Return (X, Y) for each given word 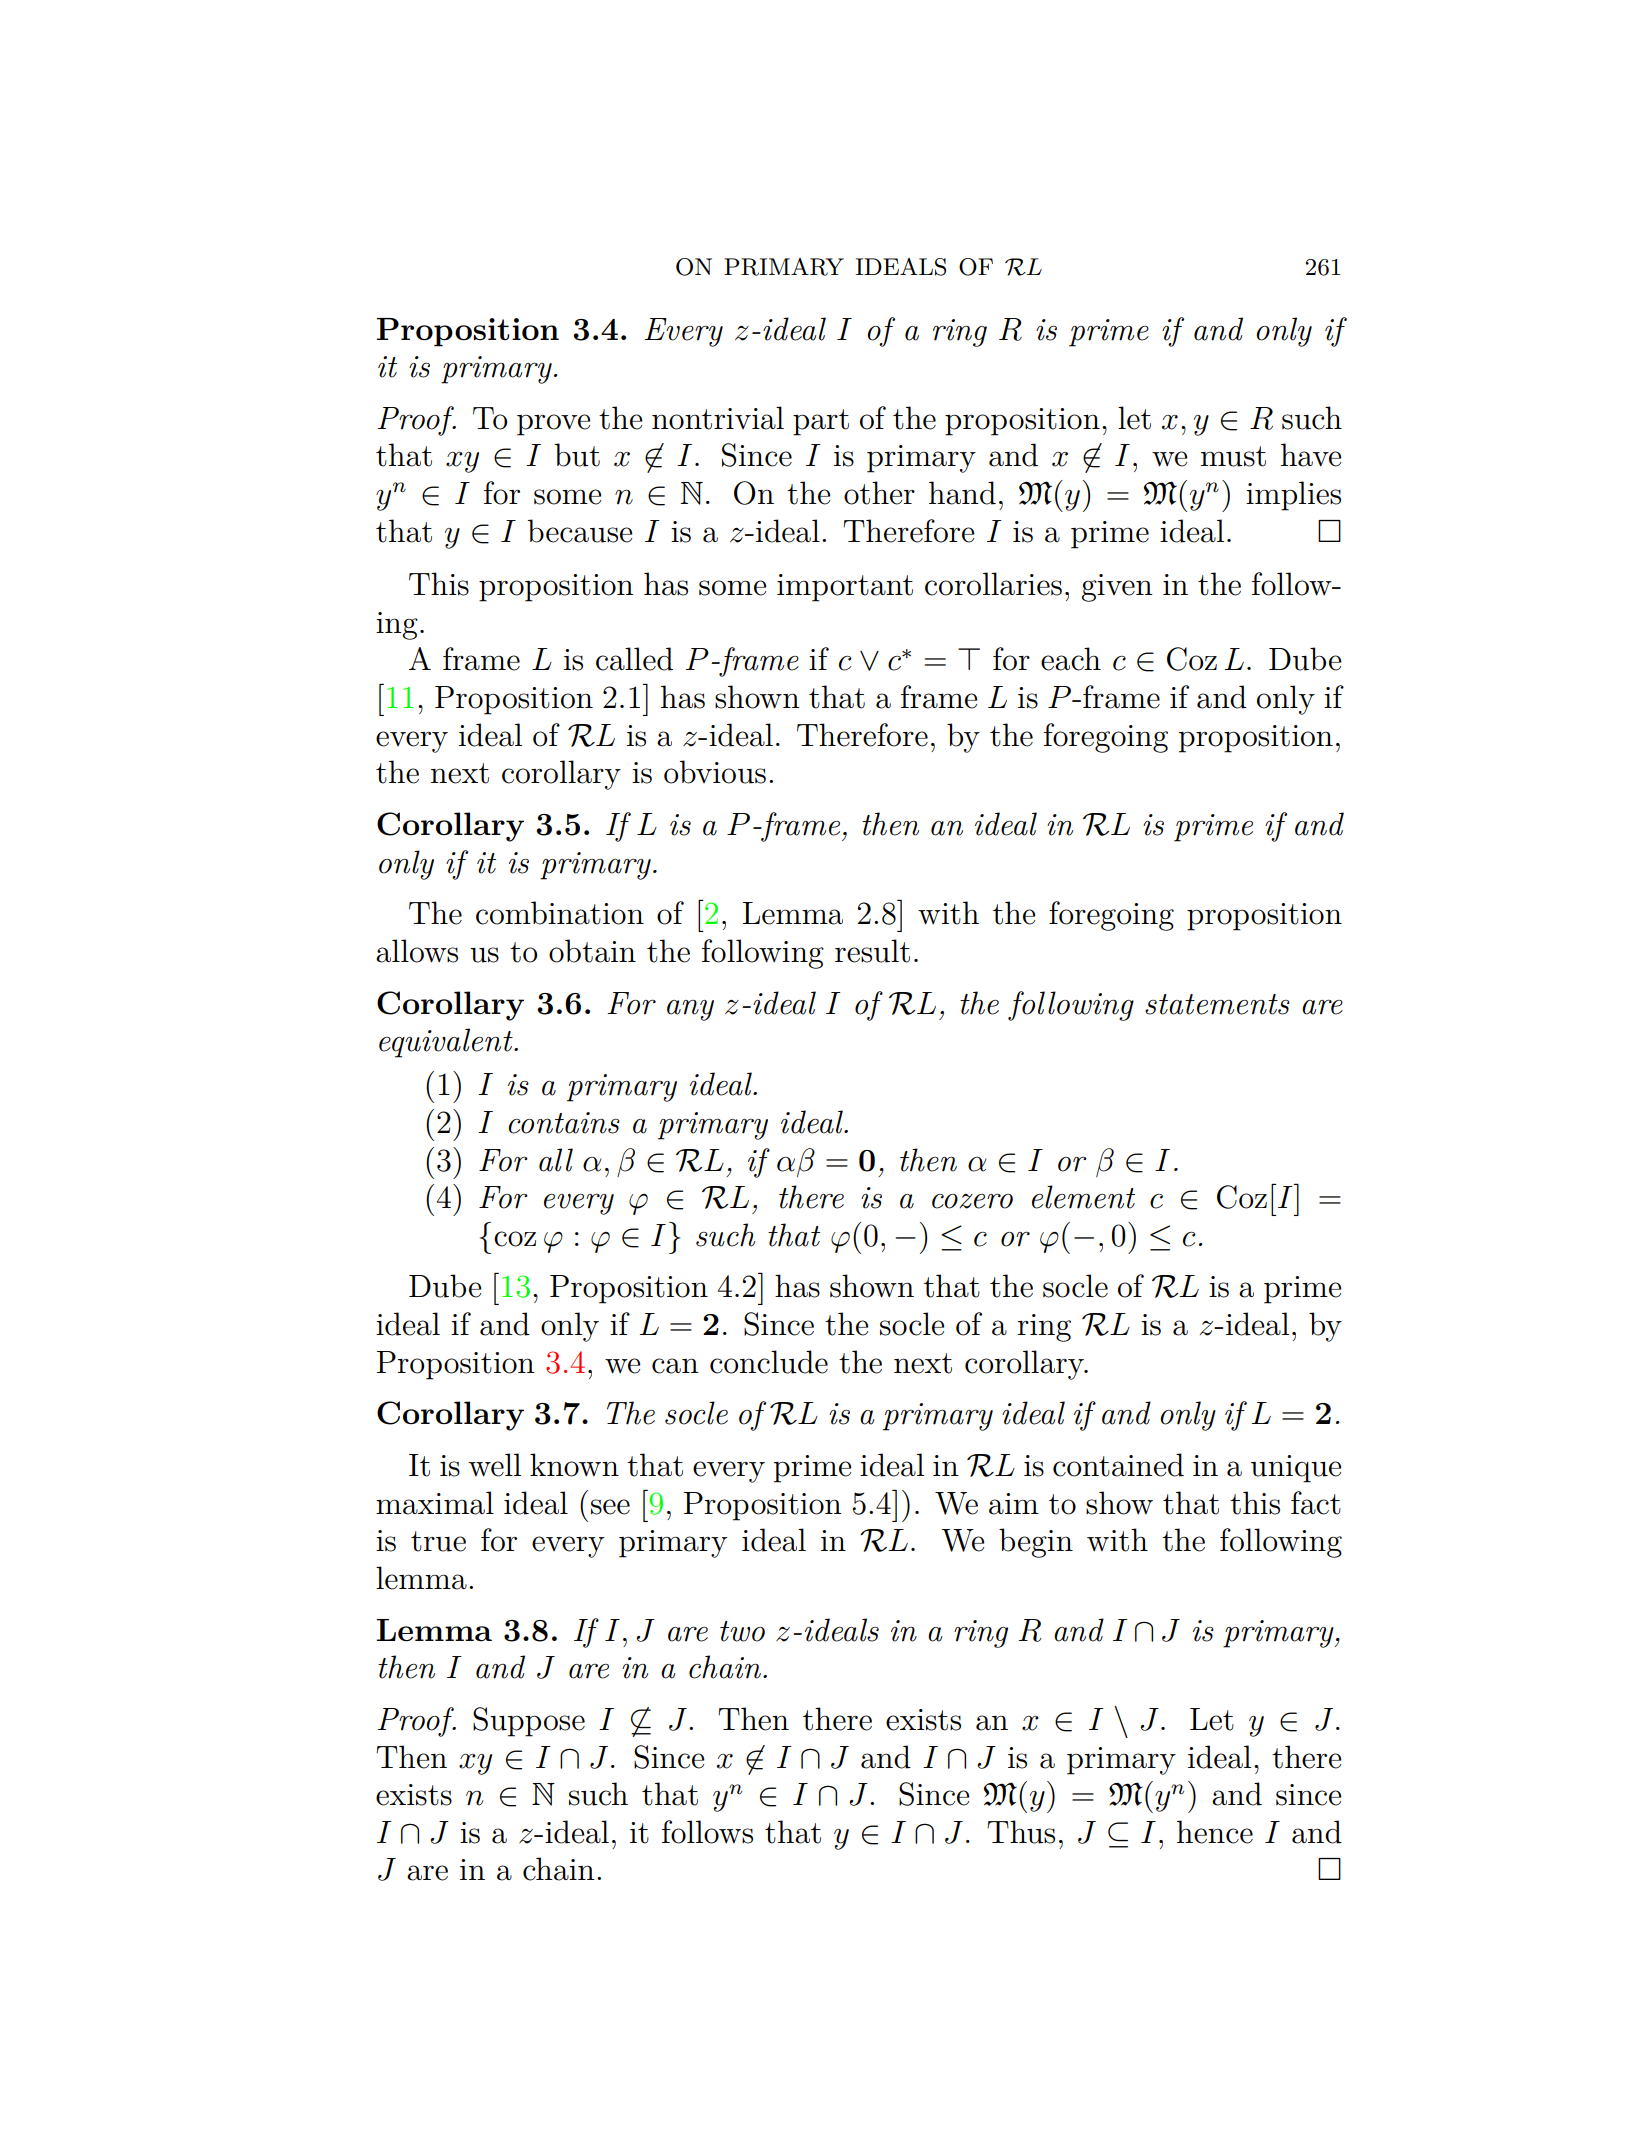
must (1233, 456)
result (872, 951)
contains (564, 1123)
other (879, 493)
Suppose (529, 1722)
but (577, 455)
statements (1217, 1004)
